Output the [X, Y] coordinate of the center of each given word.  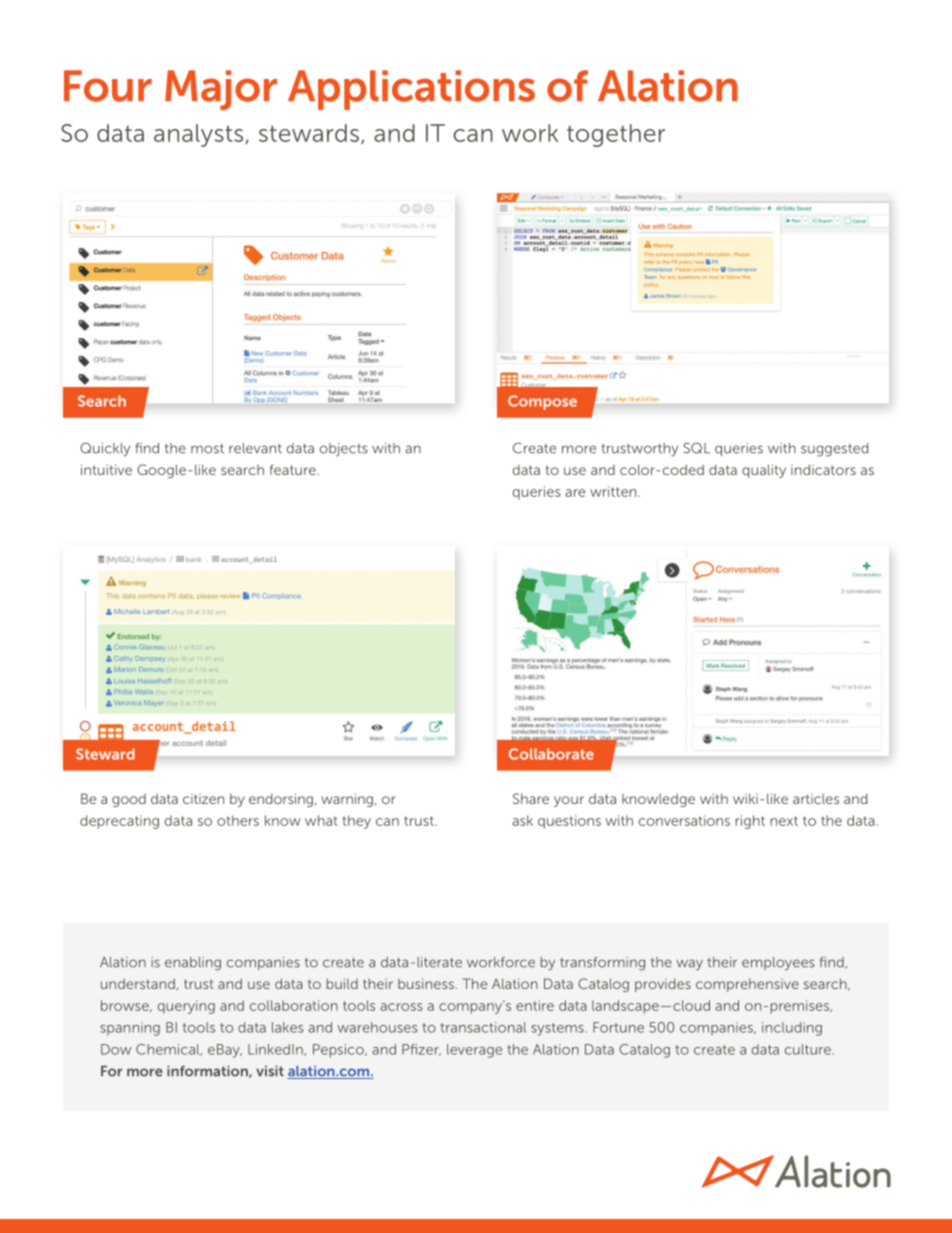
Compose [542, 402]
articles [816, 799]
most [207, 449]
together [616, 135]
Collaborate [551, 754]
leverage [474, 1051]
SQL [697, 448]
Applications [411, 90]
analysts [200, 135]
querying [186, 1007]
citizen [203, 799]
